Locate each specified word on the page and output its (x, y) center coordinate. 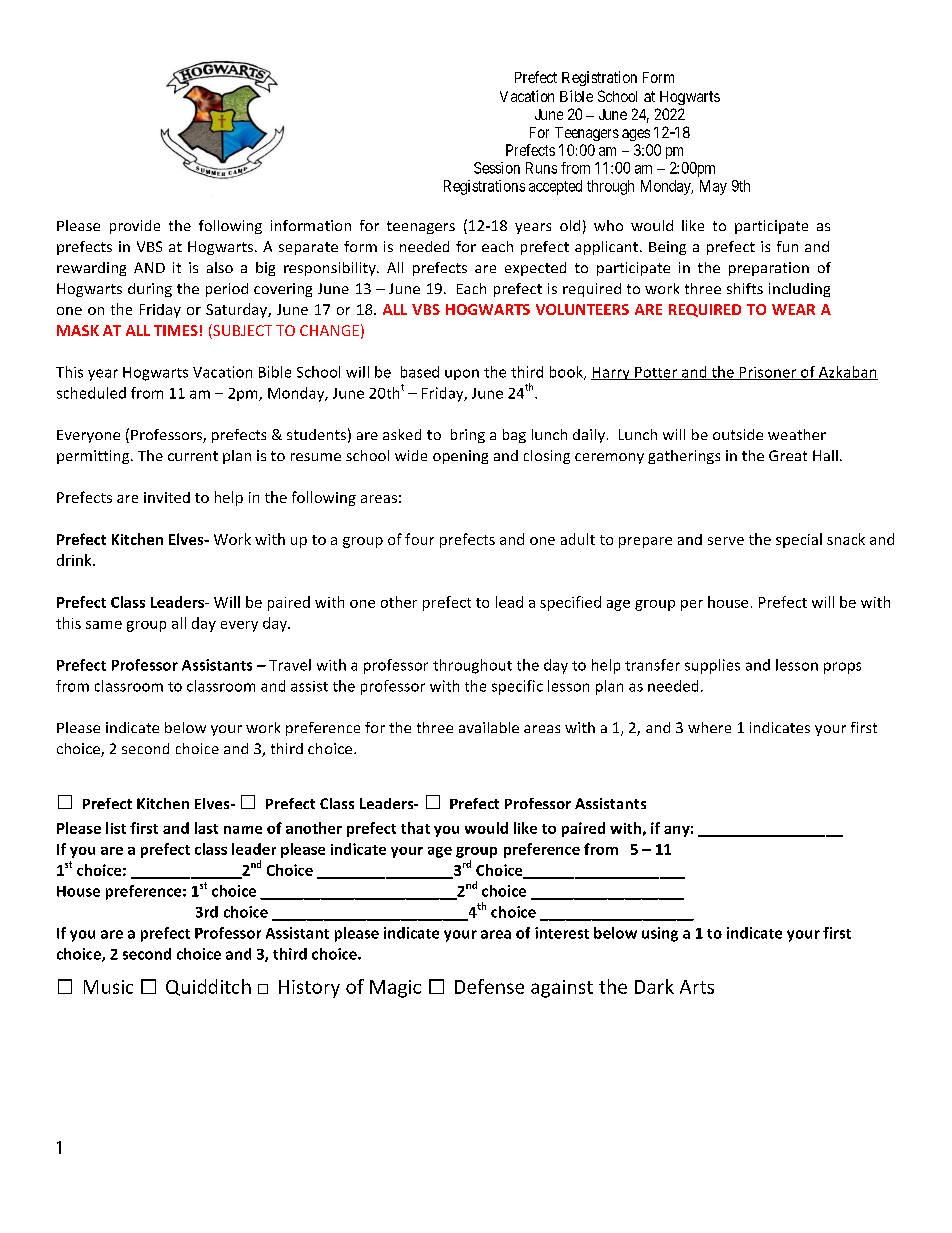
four (419, 539)
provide (135, 227)
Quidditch (208, 987)
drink (75, 560)
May (713, 187)
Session (497, 168)
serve (726, 541)
